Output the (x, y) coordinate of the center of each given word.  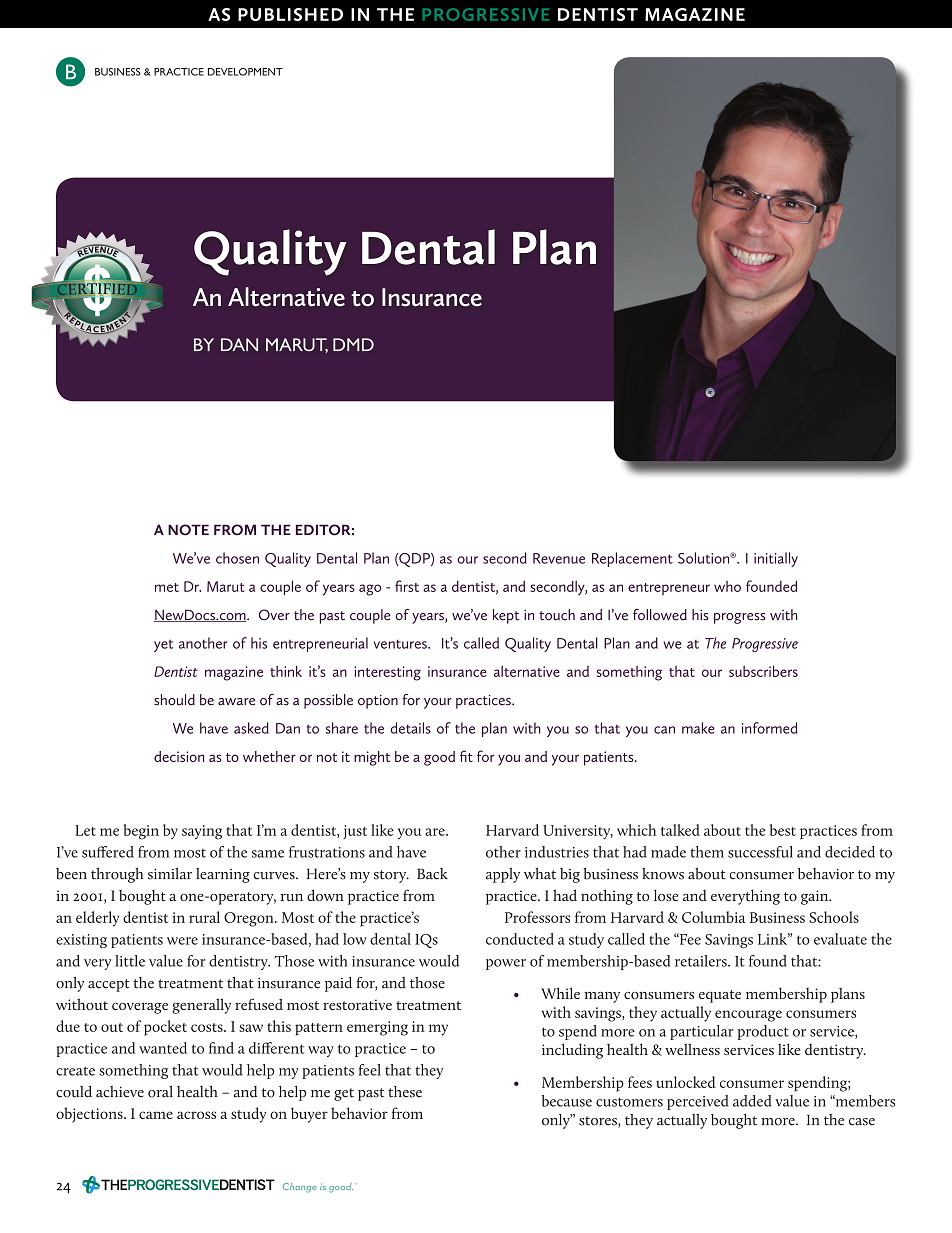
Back (432, 874)
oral (160, 1092)
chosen (237, 558)
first (407, 586)
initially (776, 559)
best (783, 830)
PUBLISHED (290, 14)
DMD (353, 344)
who (727, 586)
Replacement (632, 559)
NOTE (188, 530)
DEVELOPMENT (245, 72)
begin (141, 832)
